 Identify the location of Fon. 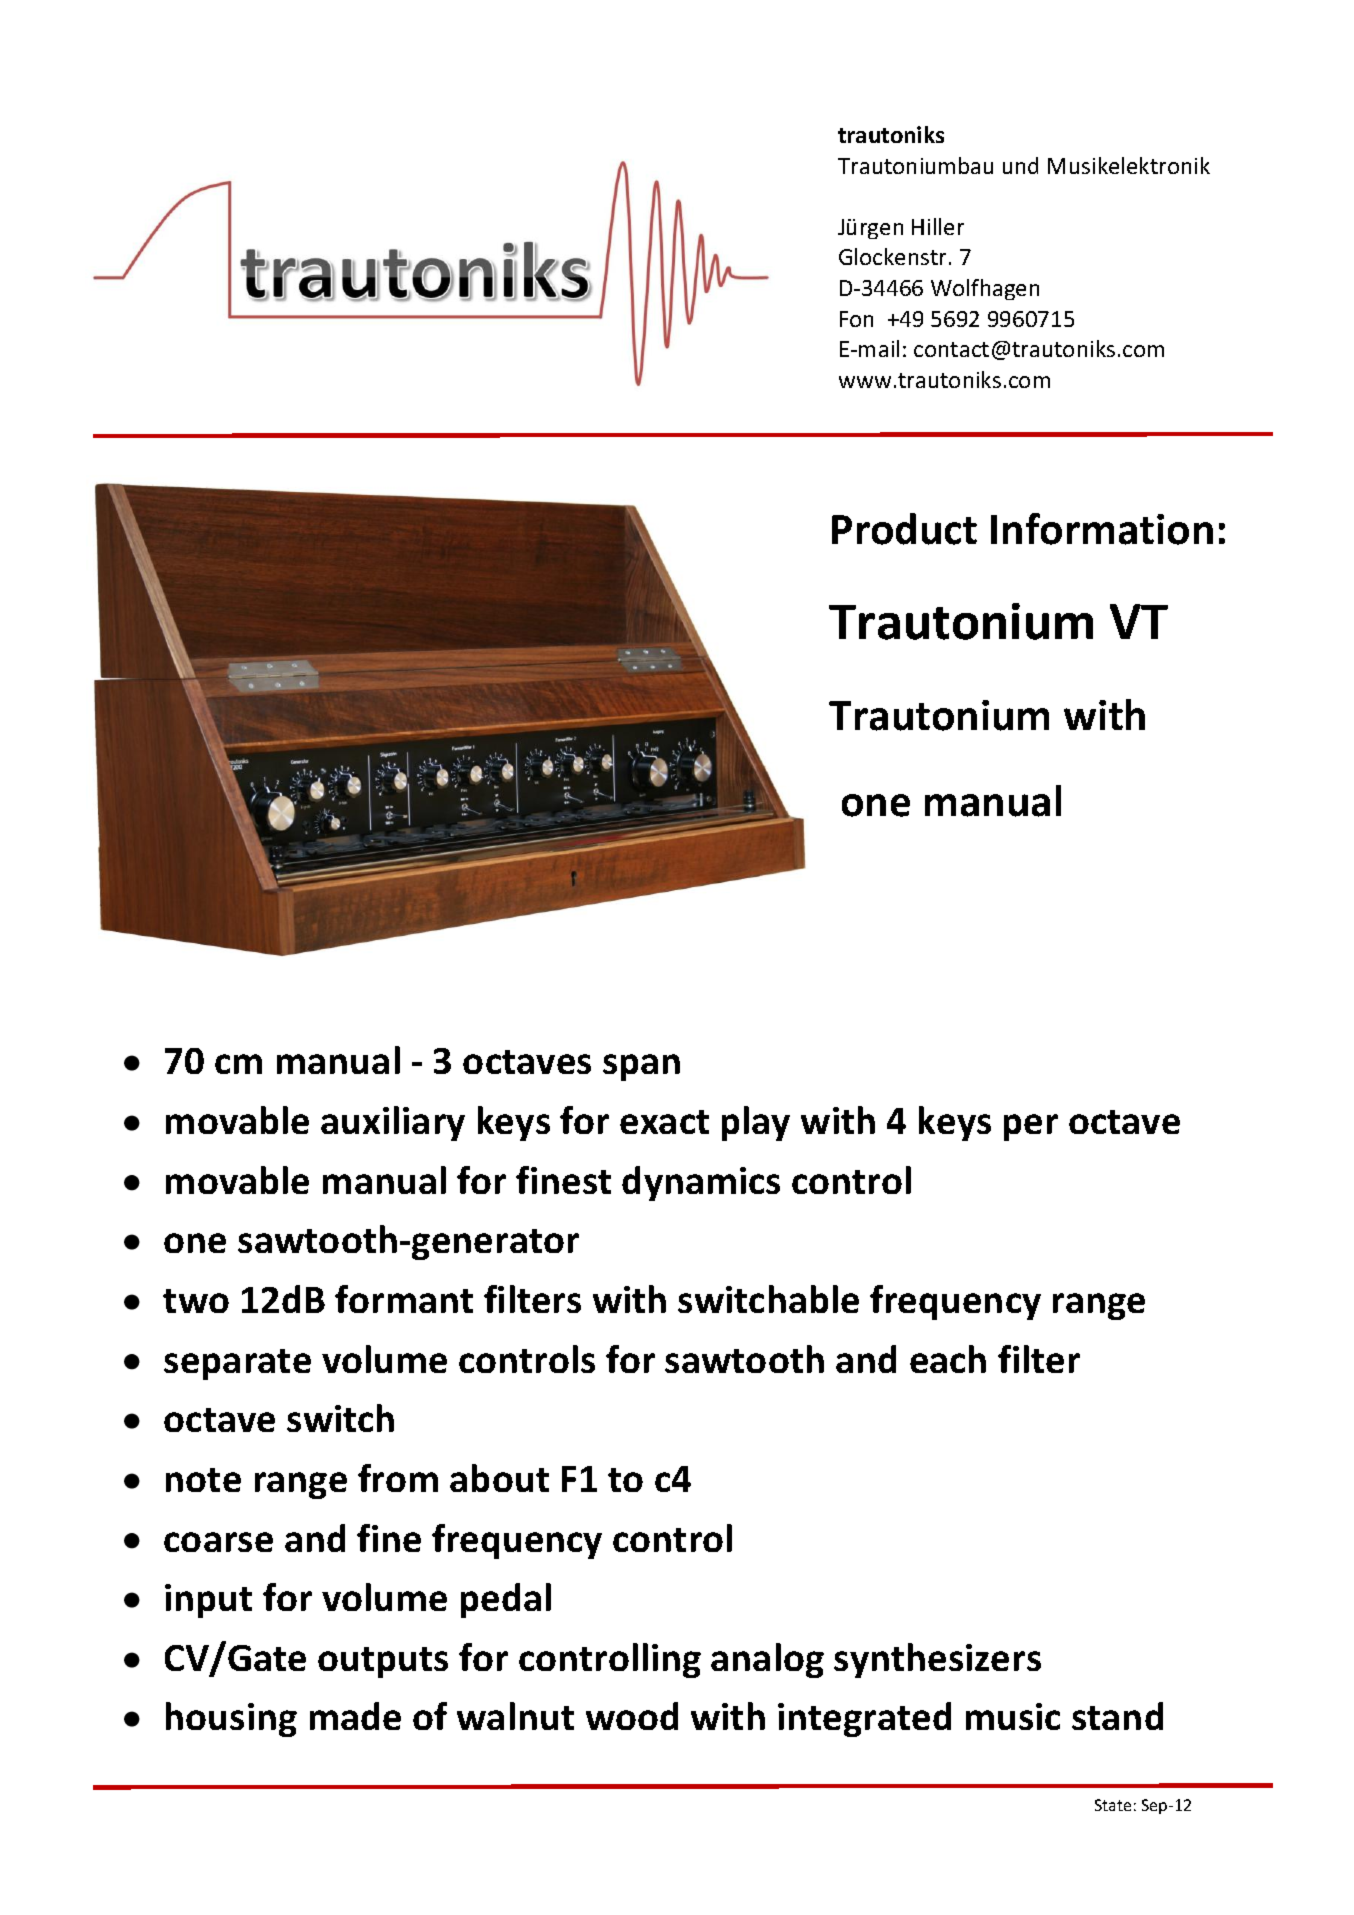
(856, 319).
